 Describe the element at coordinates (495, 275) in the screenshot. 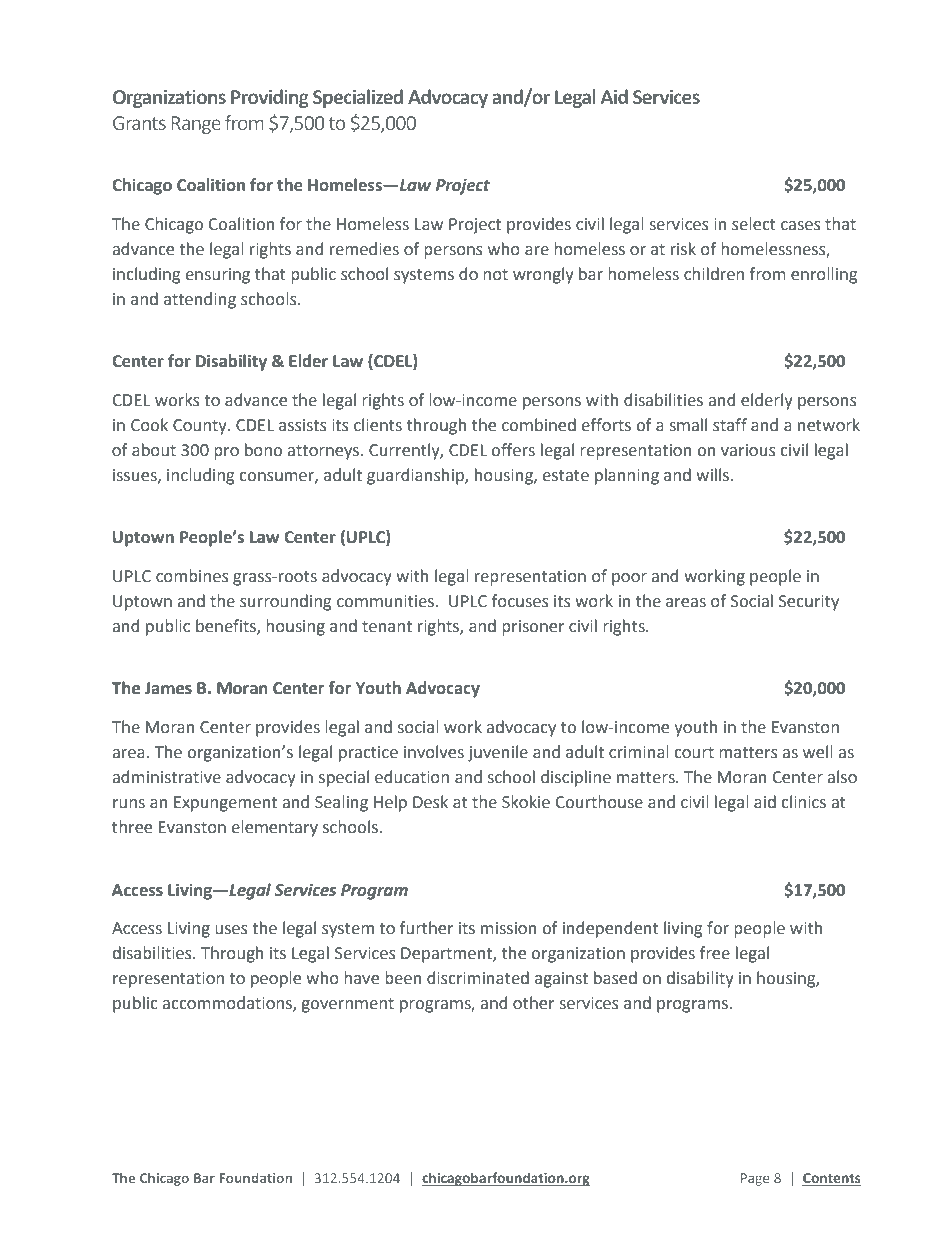

I see `not` at that location.
